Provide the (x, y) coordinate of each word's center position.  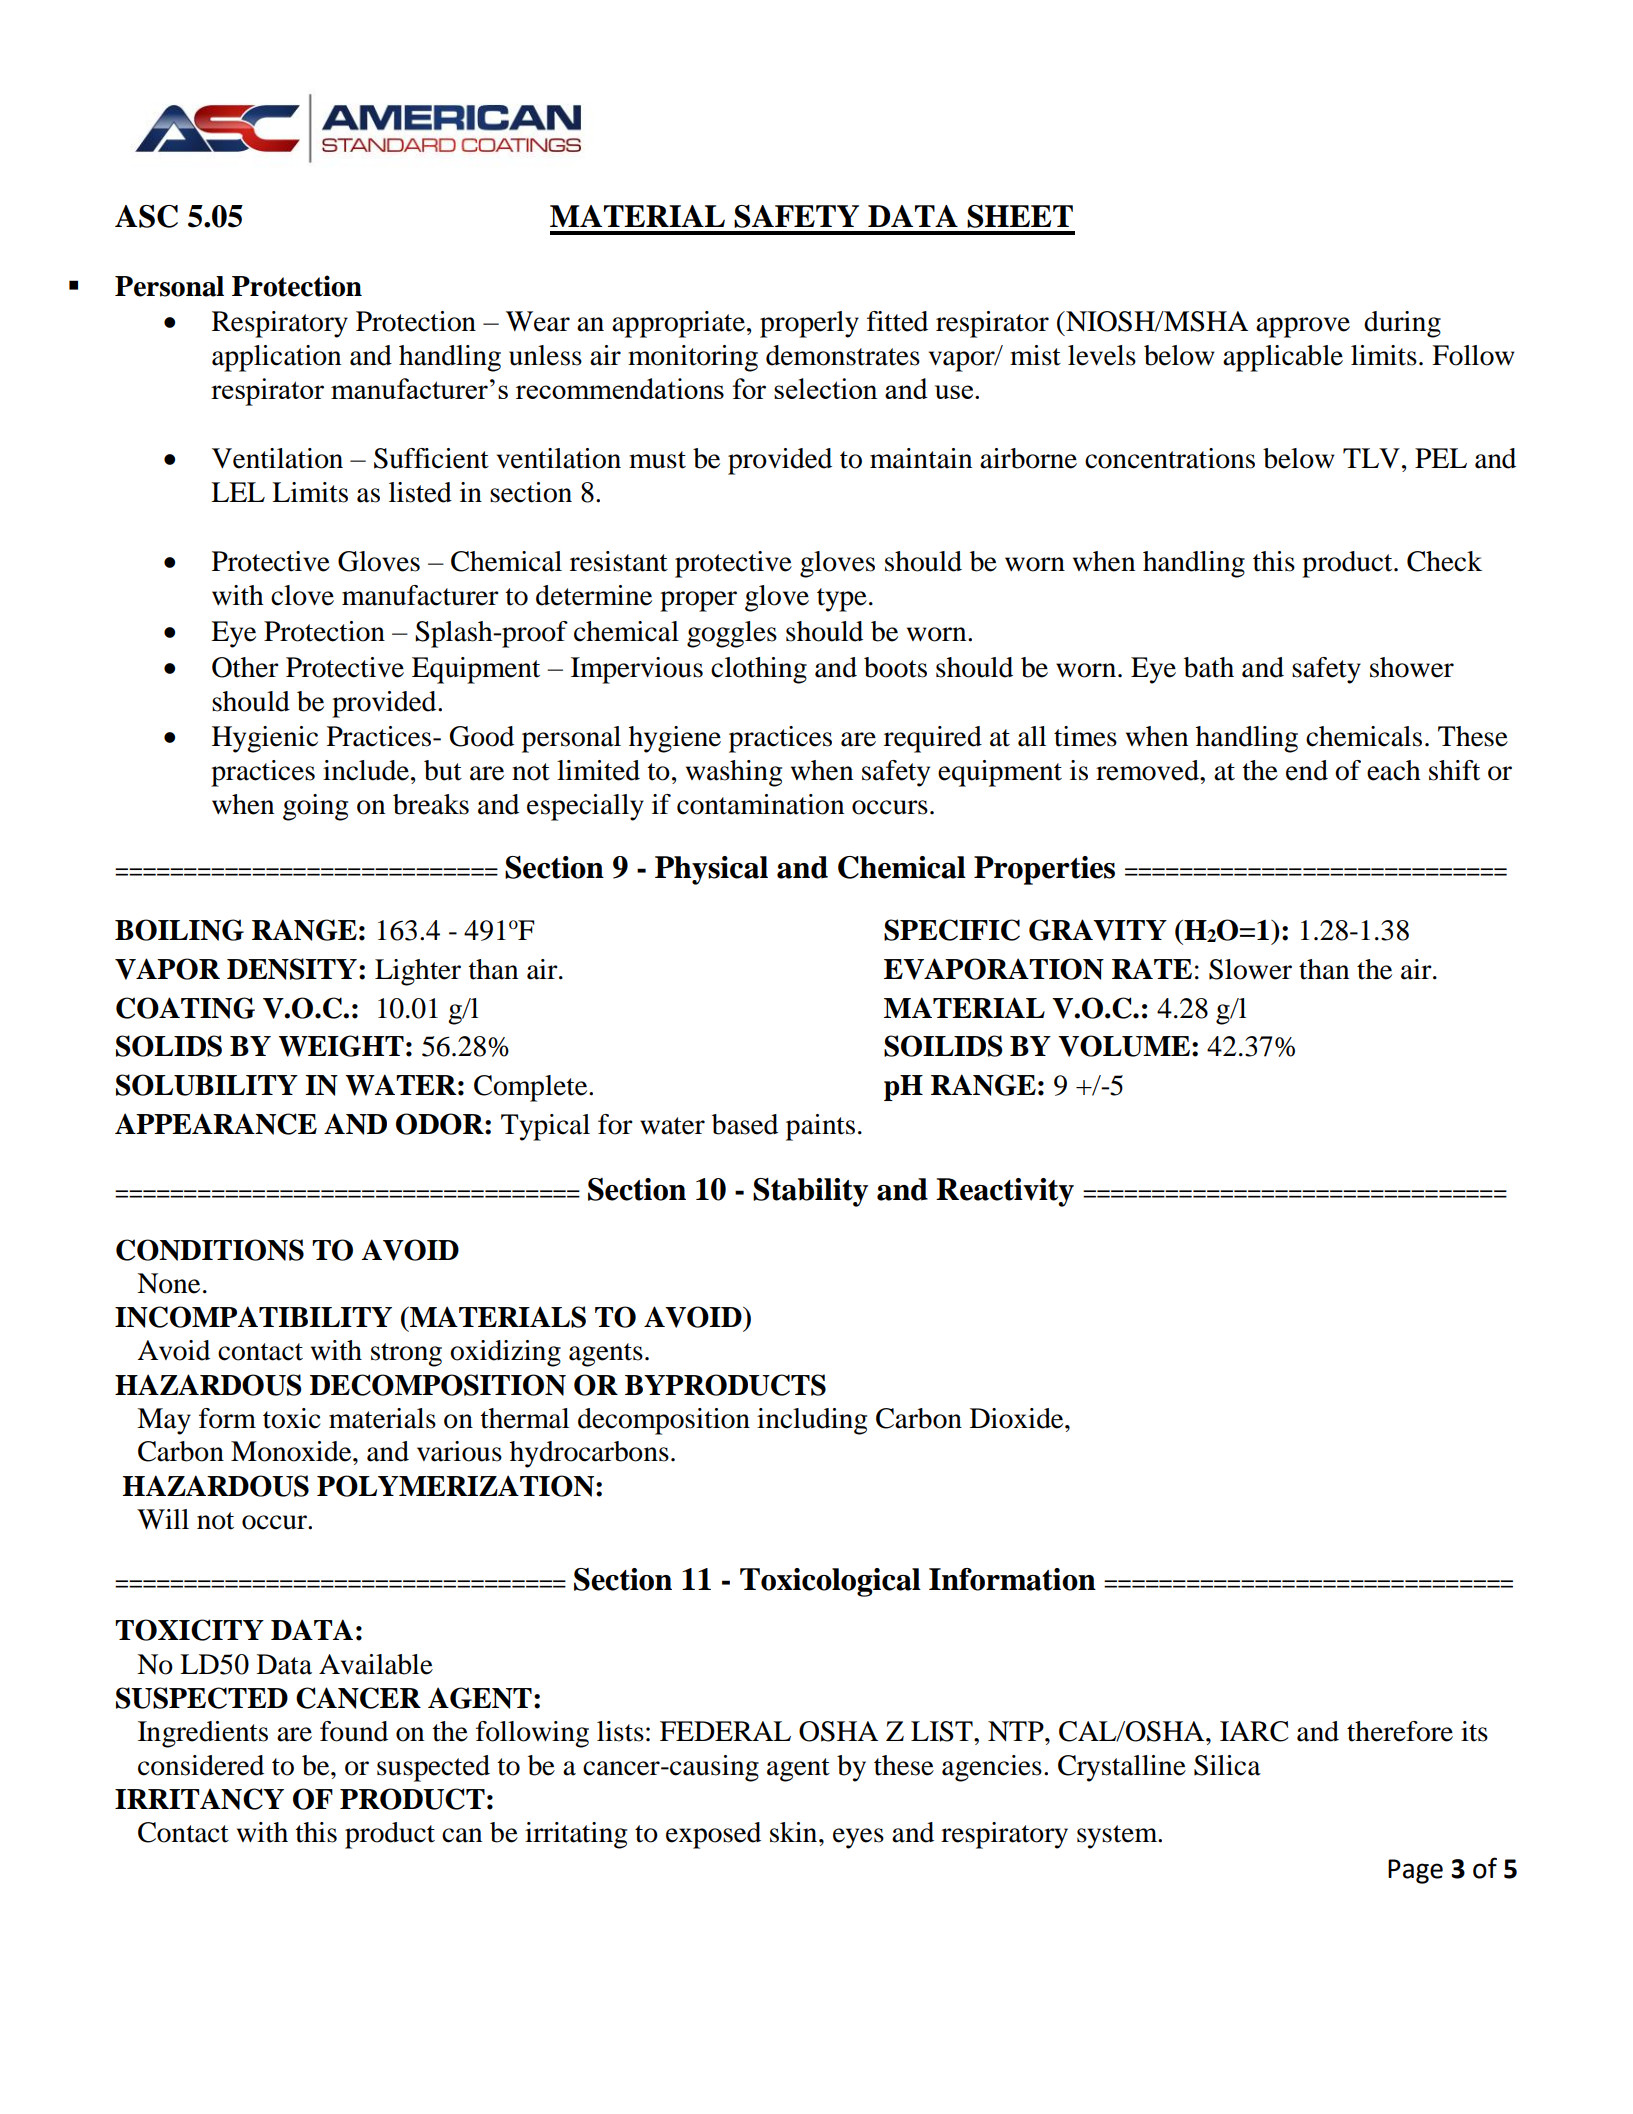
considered (201, 1765)
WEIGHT (341, 1046)
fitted (897, 321)
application (276, 358)
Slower (1250, 969)
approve (1303, 327)
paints (820, 1127)
